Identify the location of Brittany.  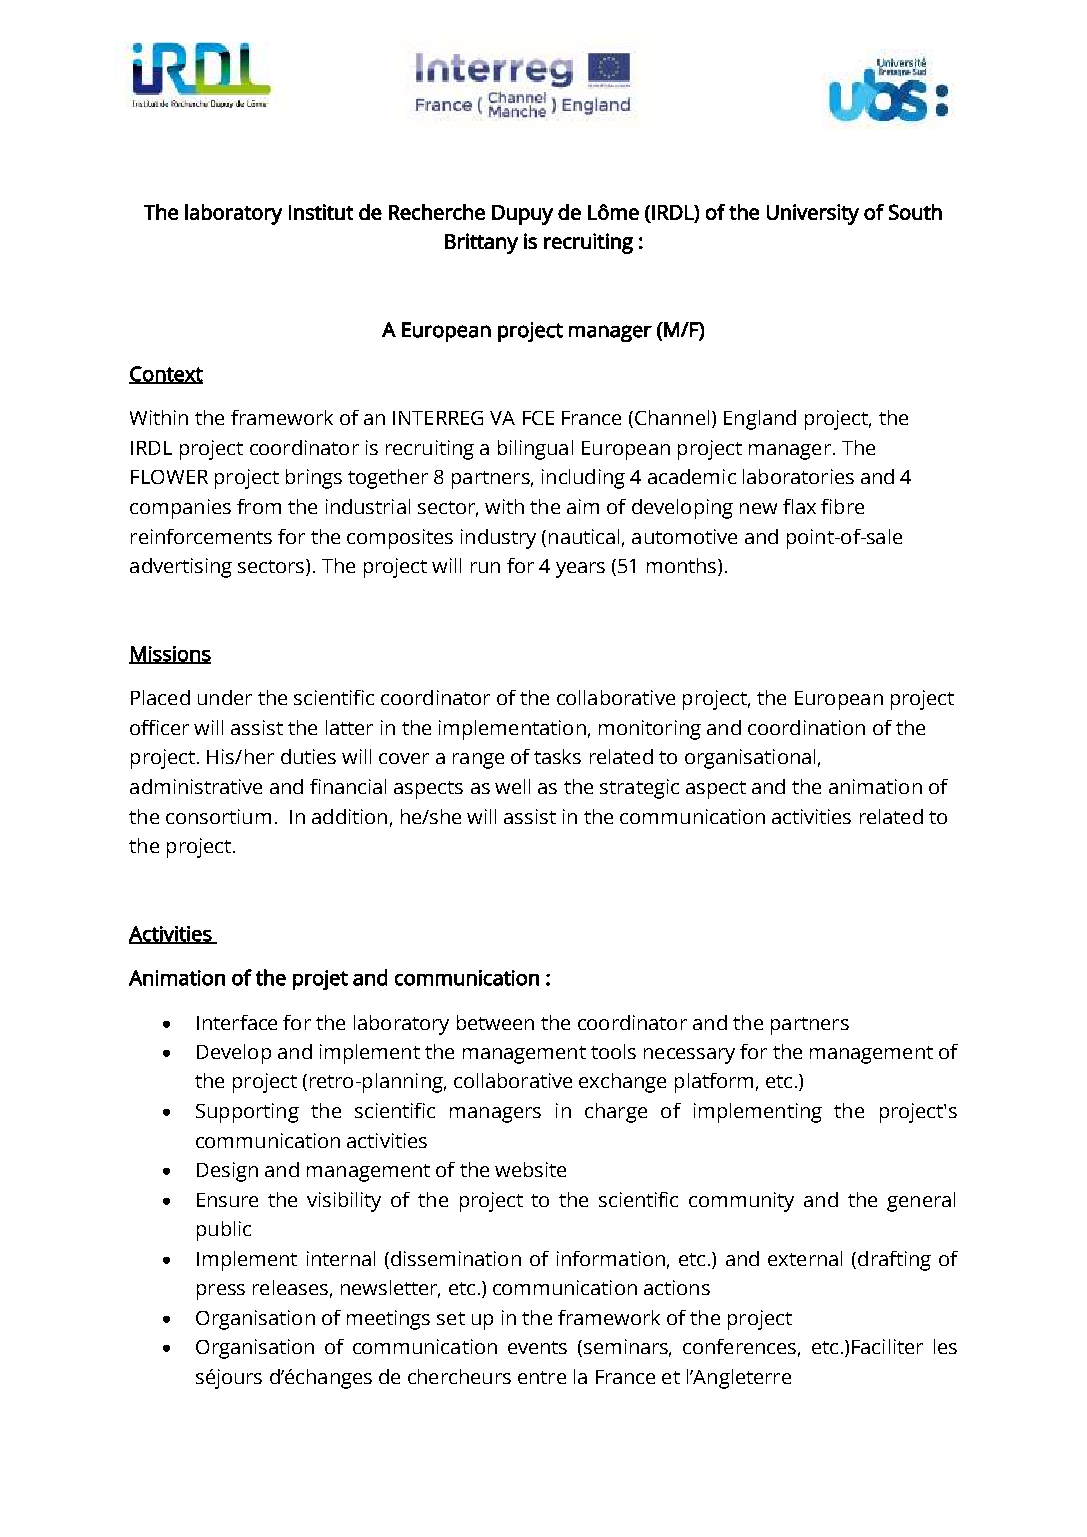
(481, 243).
